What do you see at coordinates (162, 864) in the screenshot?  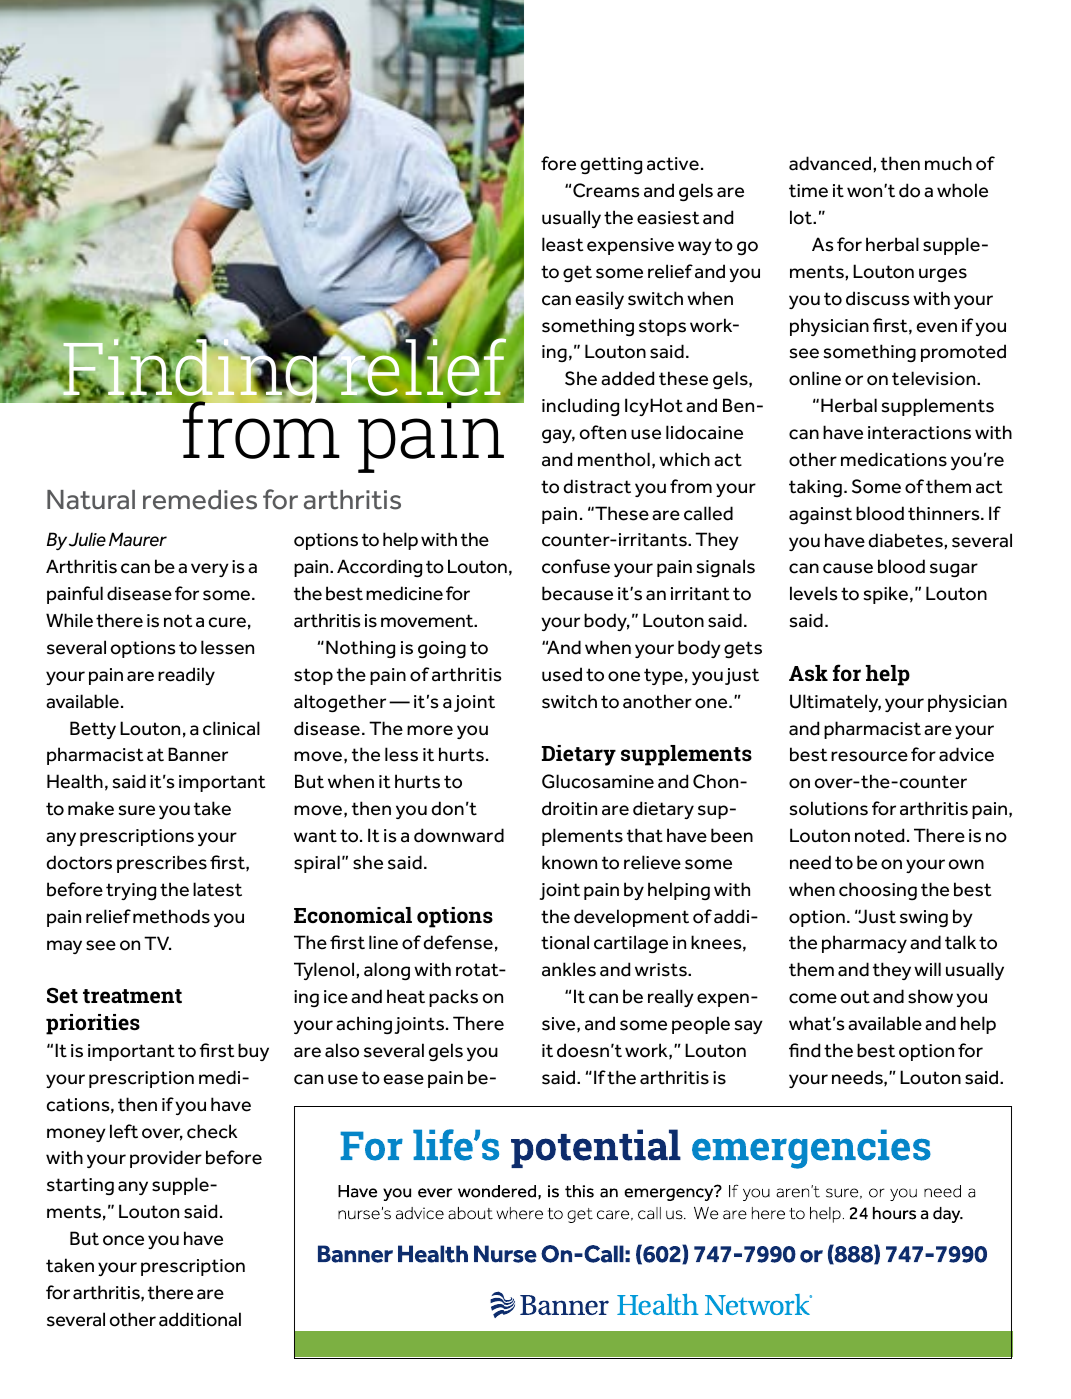 I see `prescribes` at bounding box center [162, 864].
